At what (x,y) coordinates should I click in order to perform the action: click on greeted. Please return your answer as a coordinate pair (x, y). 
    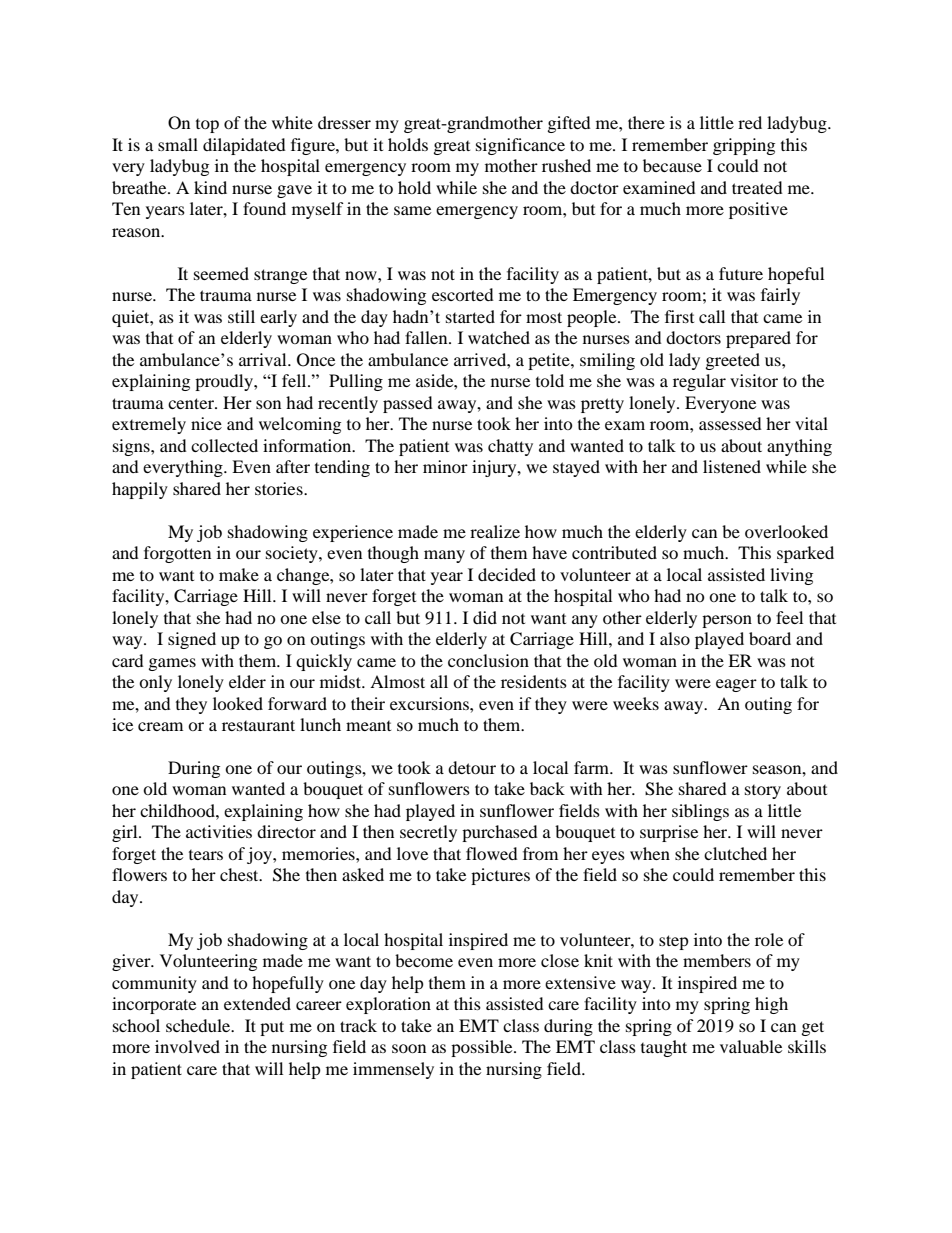
    Looking at the image, I should click on (733, 361).
